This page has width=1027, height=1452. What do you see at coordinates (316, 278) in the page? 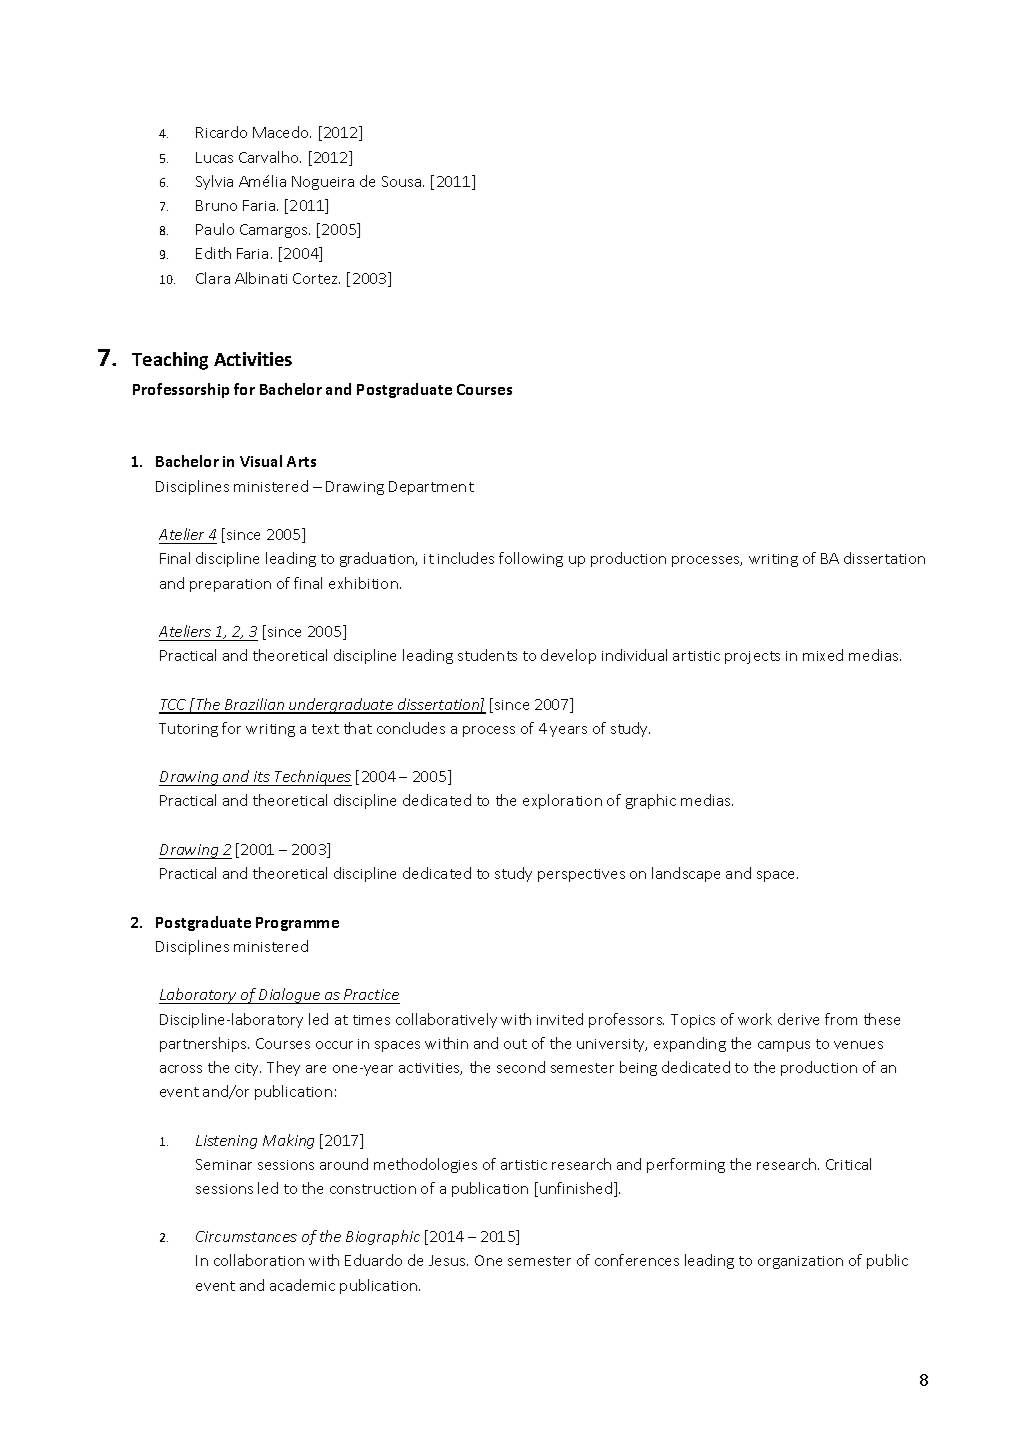
I see `Cortez` at bounding box center [316, 278].
